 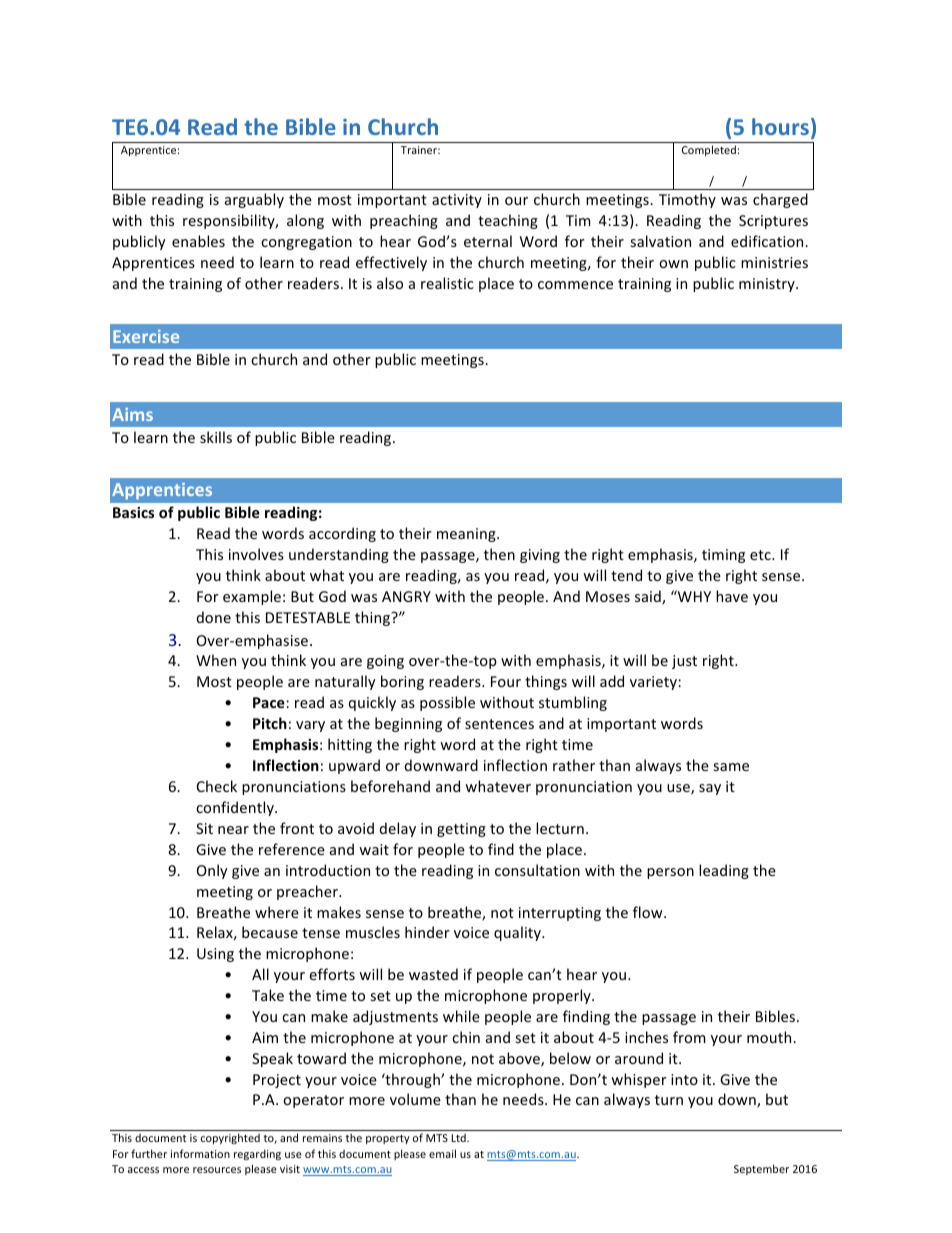 What do you see at coordinates (731, 767) in the document?
I see `same` at bounding box center [731, 767].
